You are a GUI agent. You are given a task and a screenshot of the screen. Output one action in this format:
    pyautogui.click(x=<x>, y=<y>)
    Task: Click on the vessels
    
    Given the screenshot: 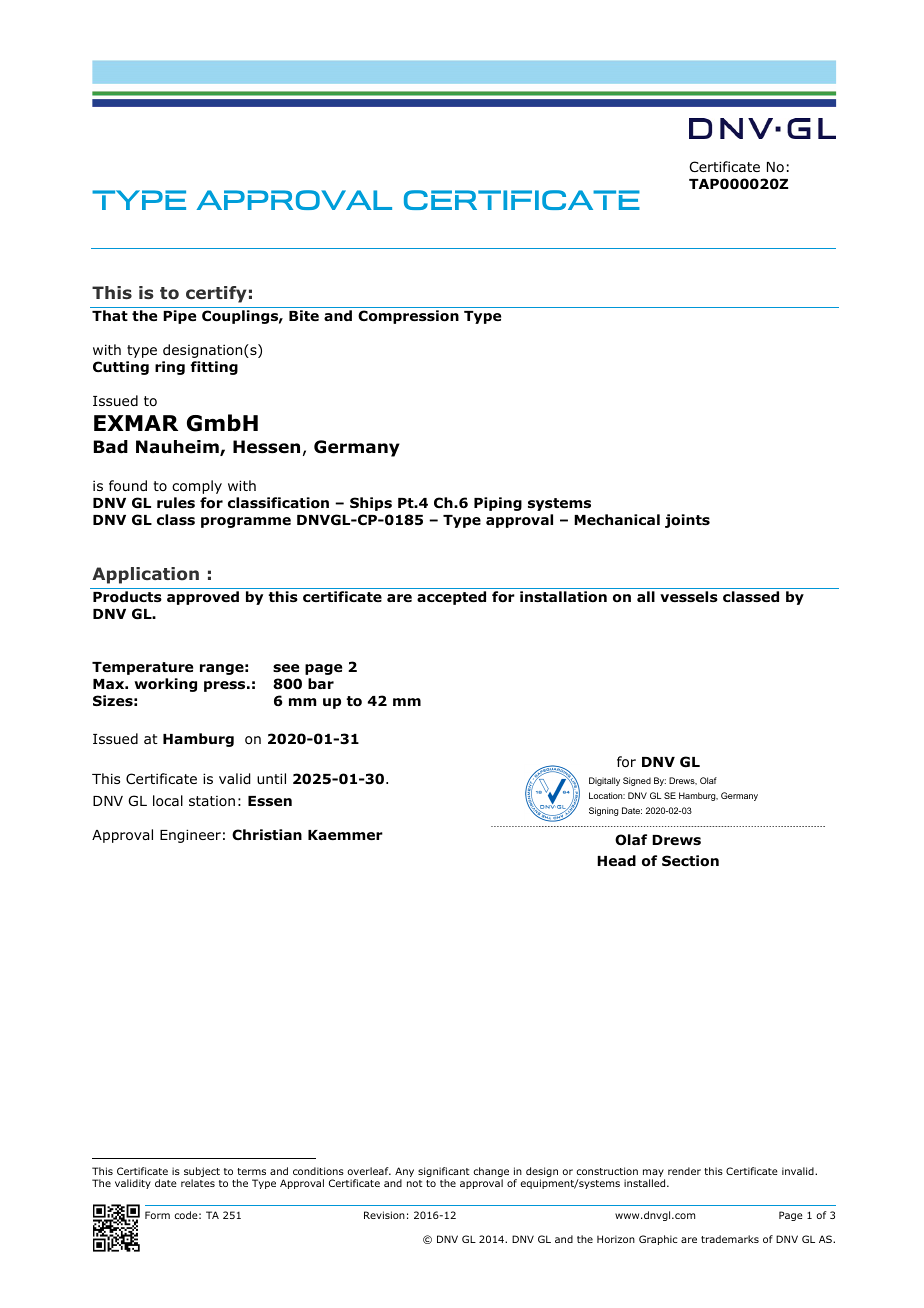 What is the action you would take?
    pyautogui.click(x=689, y=597)
